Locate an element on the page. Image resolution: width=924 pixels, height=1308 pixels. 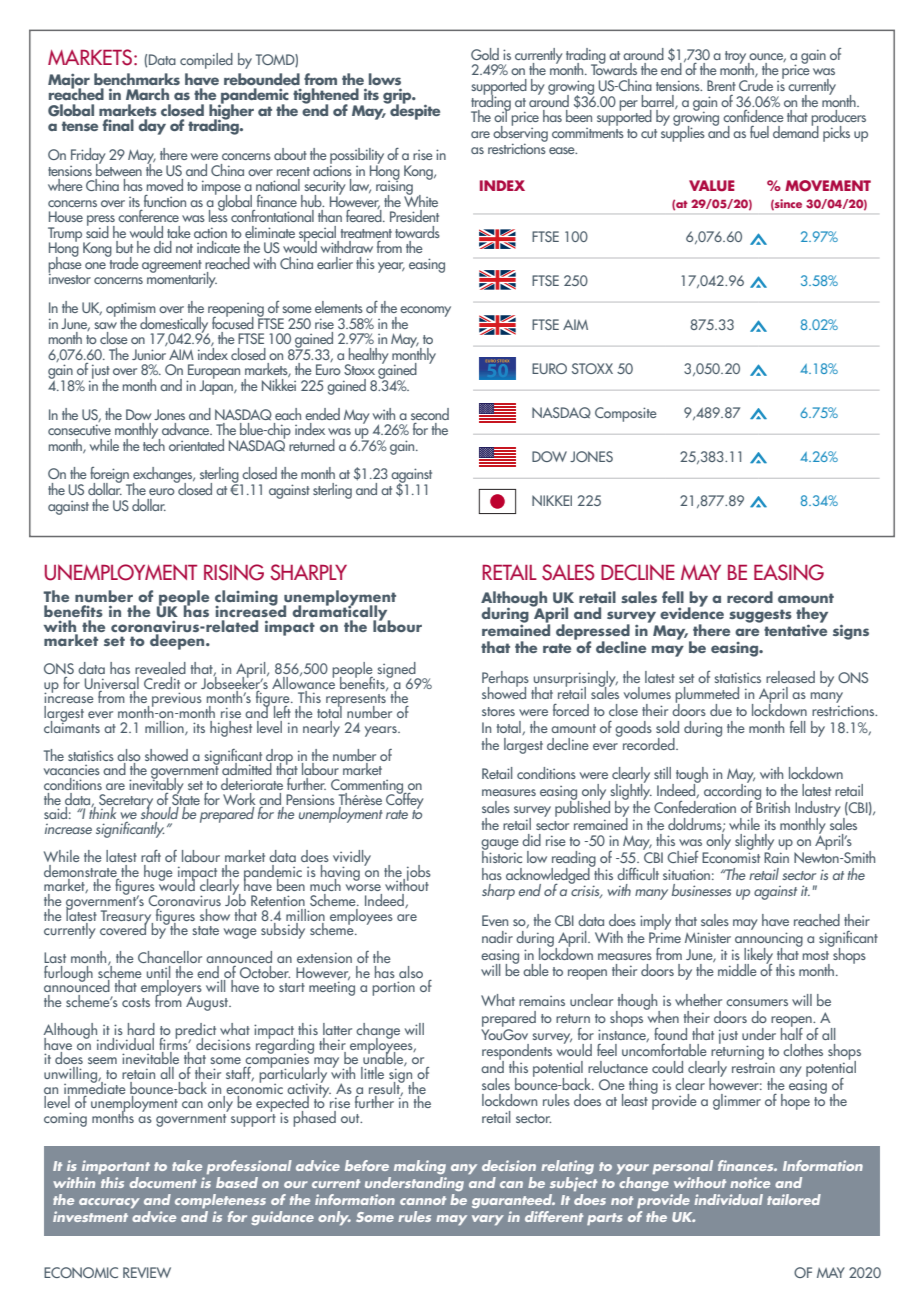
second is located at coordinates (430, 414).
